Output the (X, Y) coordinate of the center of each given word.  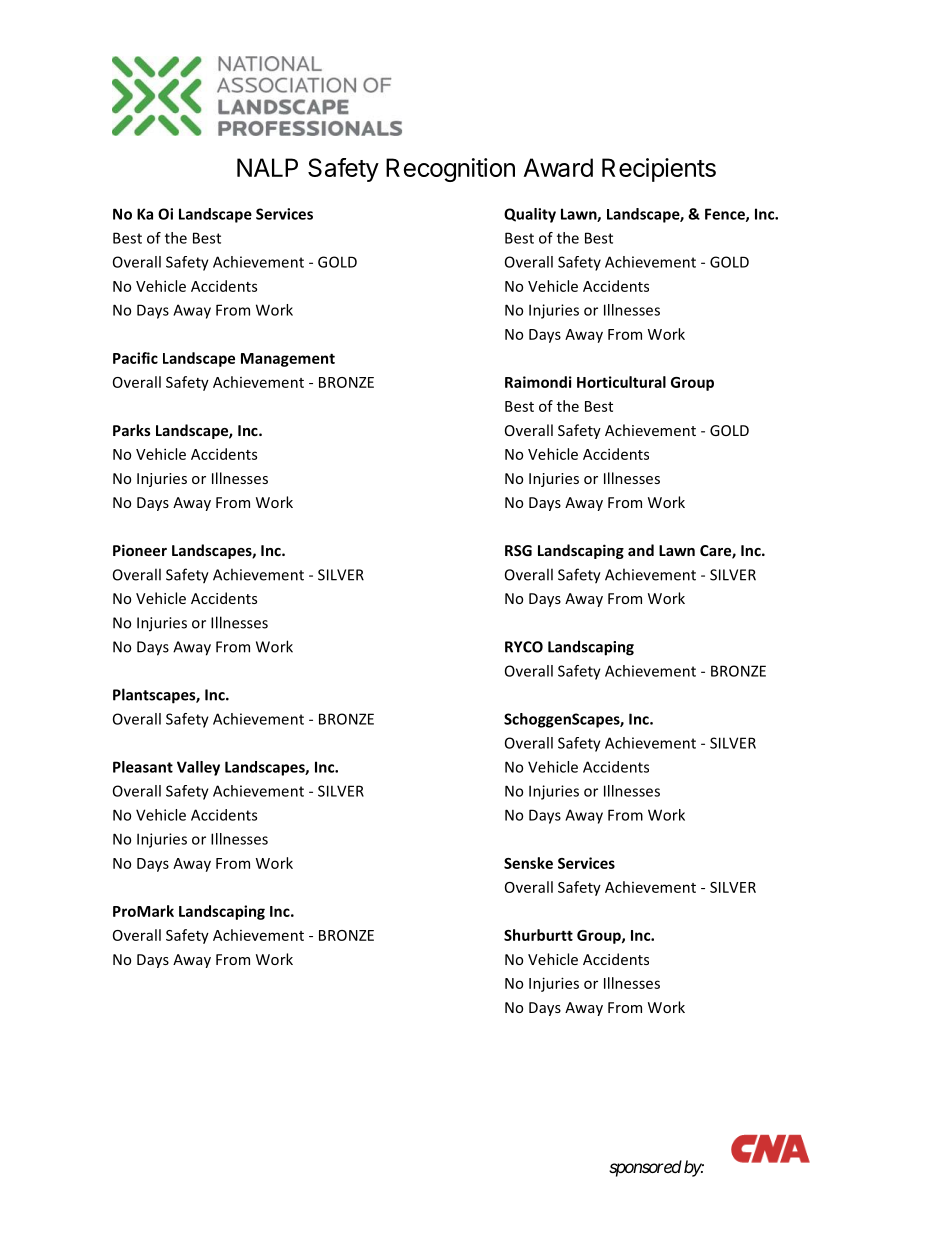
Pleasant (143, 767)
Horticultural (621, 382)
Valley (198, 768)
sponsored (645, 1168)
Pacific (135, 358)
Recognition (450, 170)
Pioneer (140, 550)
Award (558, 167)
